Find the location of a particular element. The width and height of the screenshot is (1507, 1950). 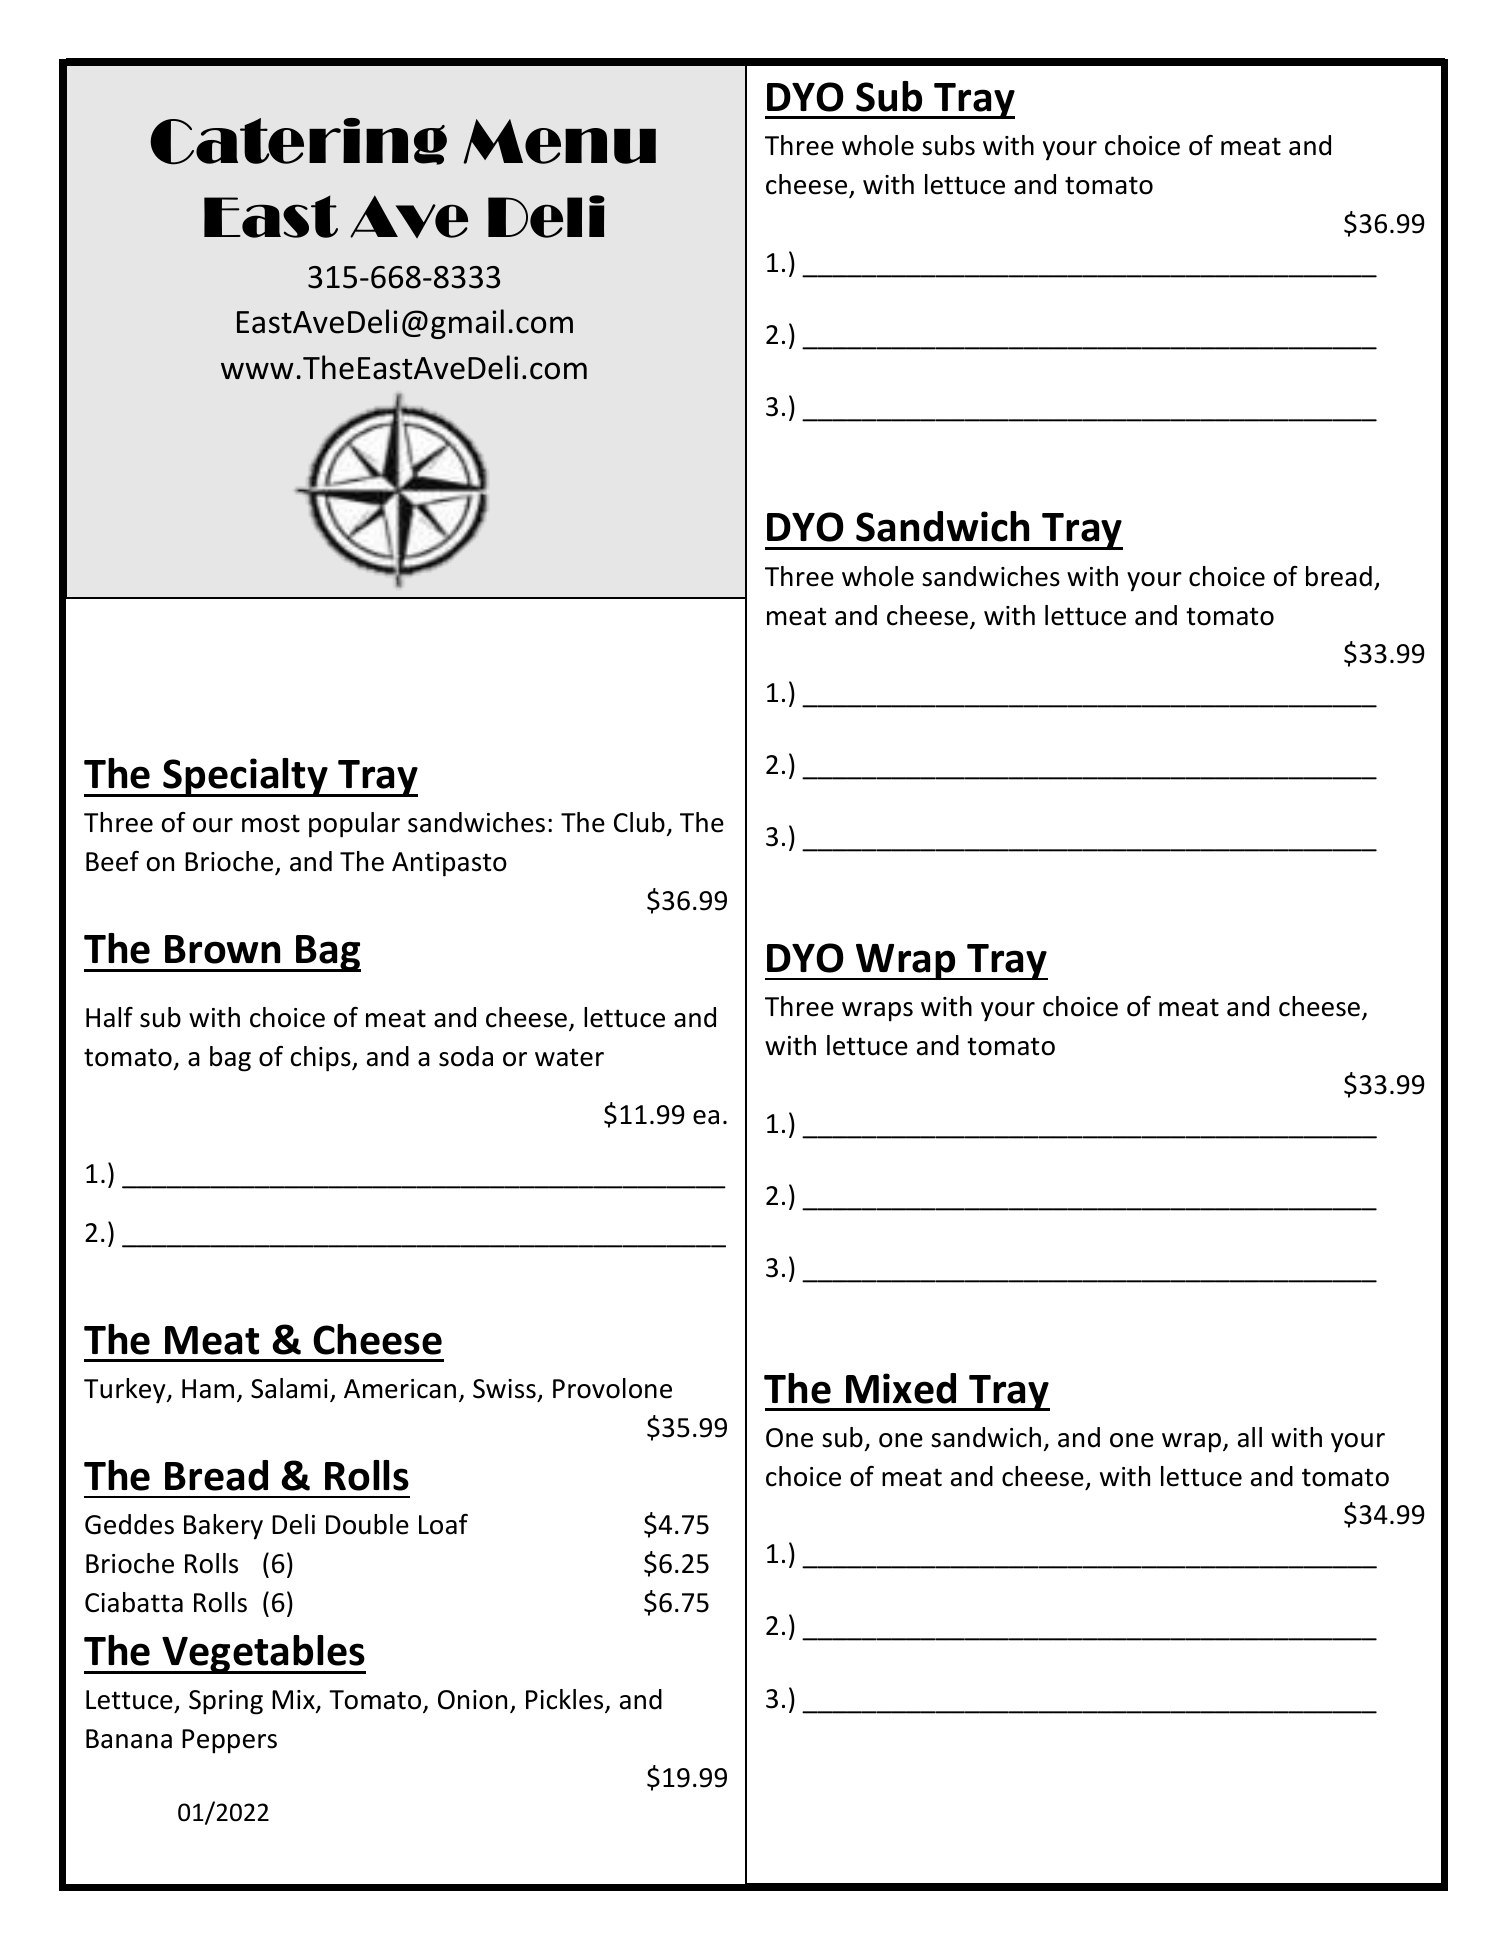

Menu is located at coordinates (559, 141).
